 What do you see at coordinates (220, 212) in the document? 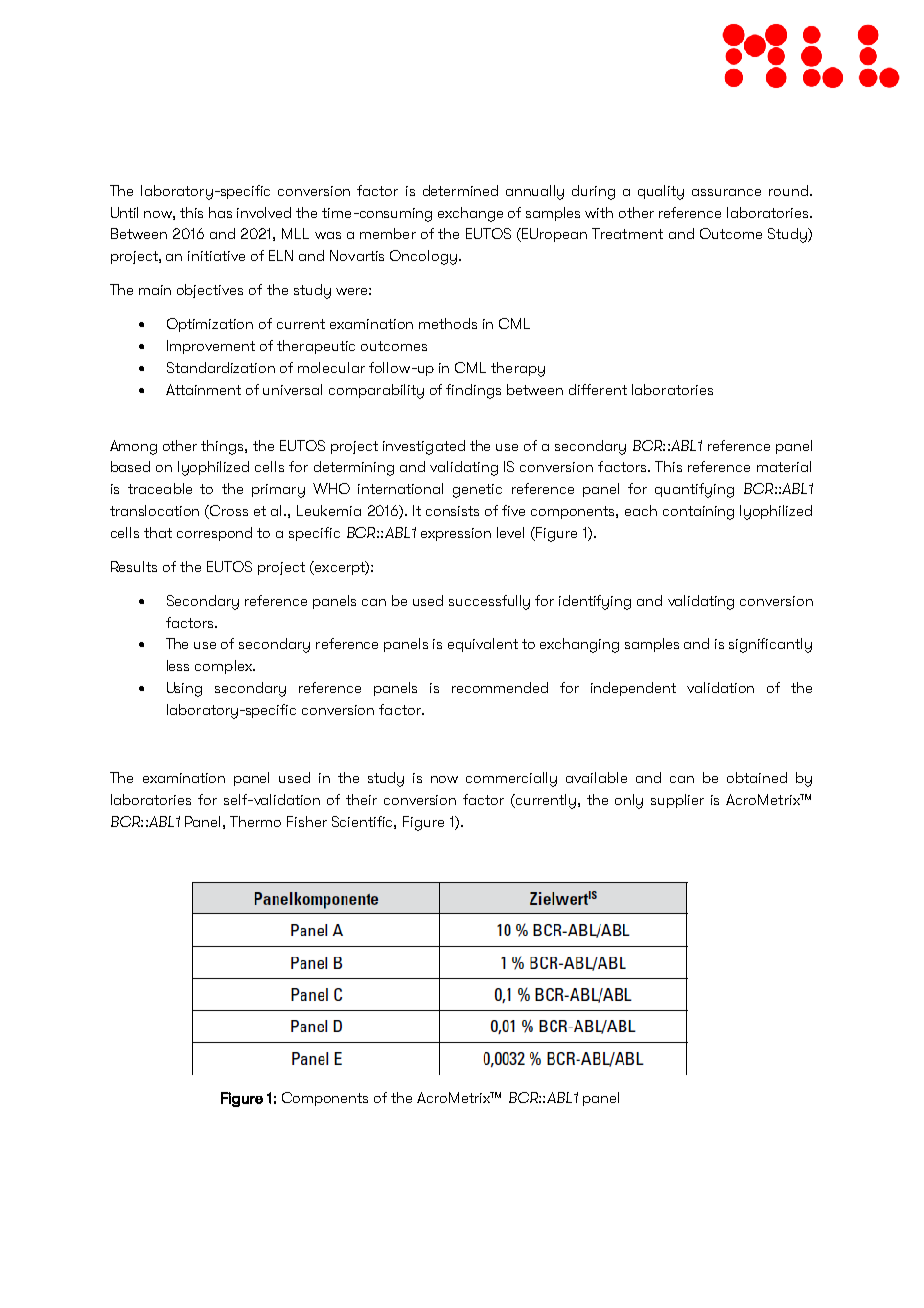
I see `has` at bounding box center [220, 212].
